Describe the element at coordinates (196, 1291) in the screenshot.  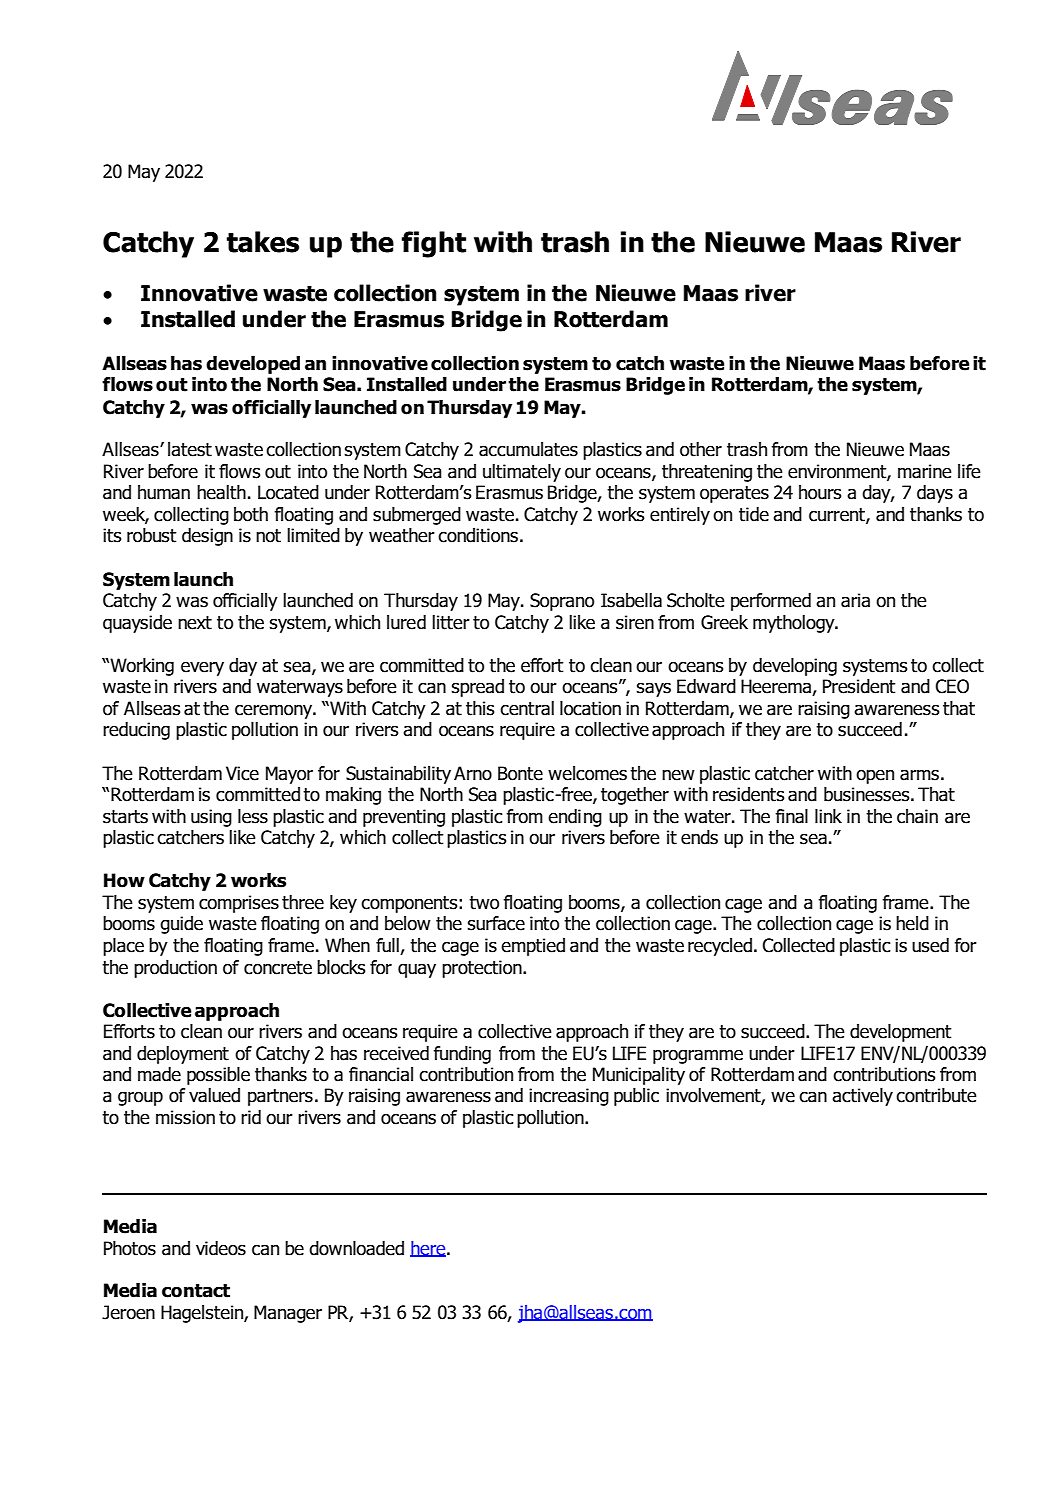
I see `contact` at that location.
